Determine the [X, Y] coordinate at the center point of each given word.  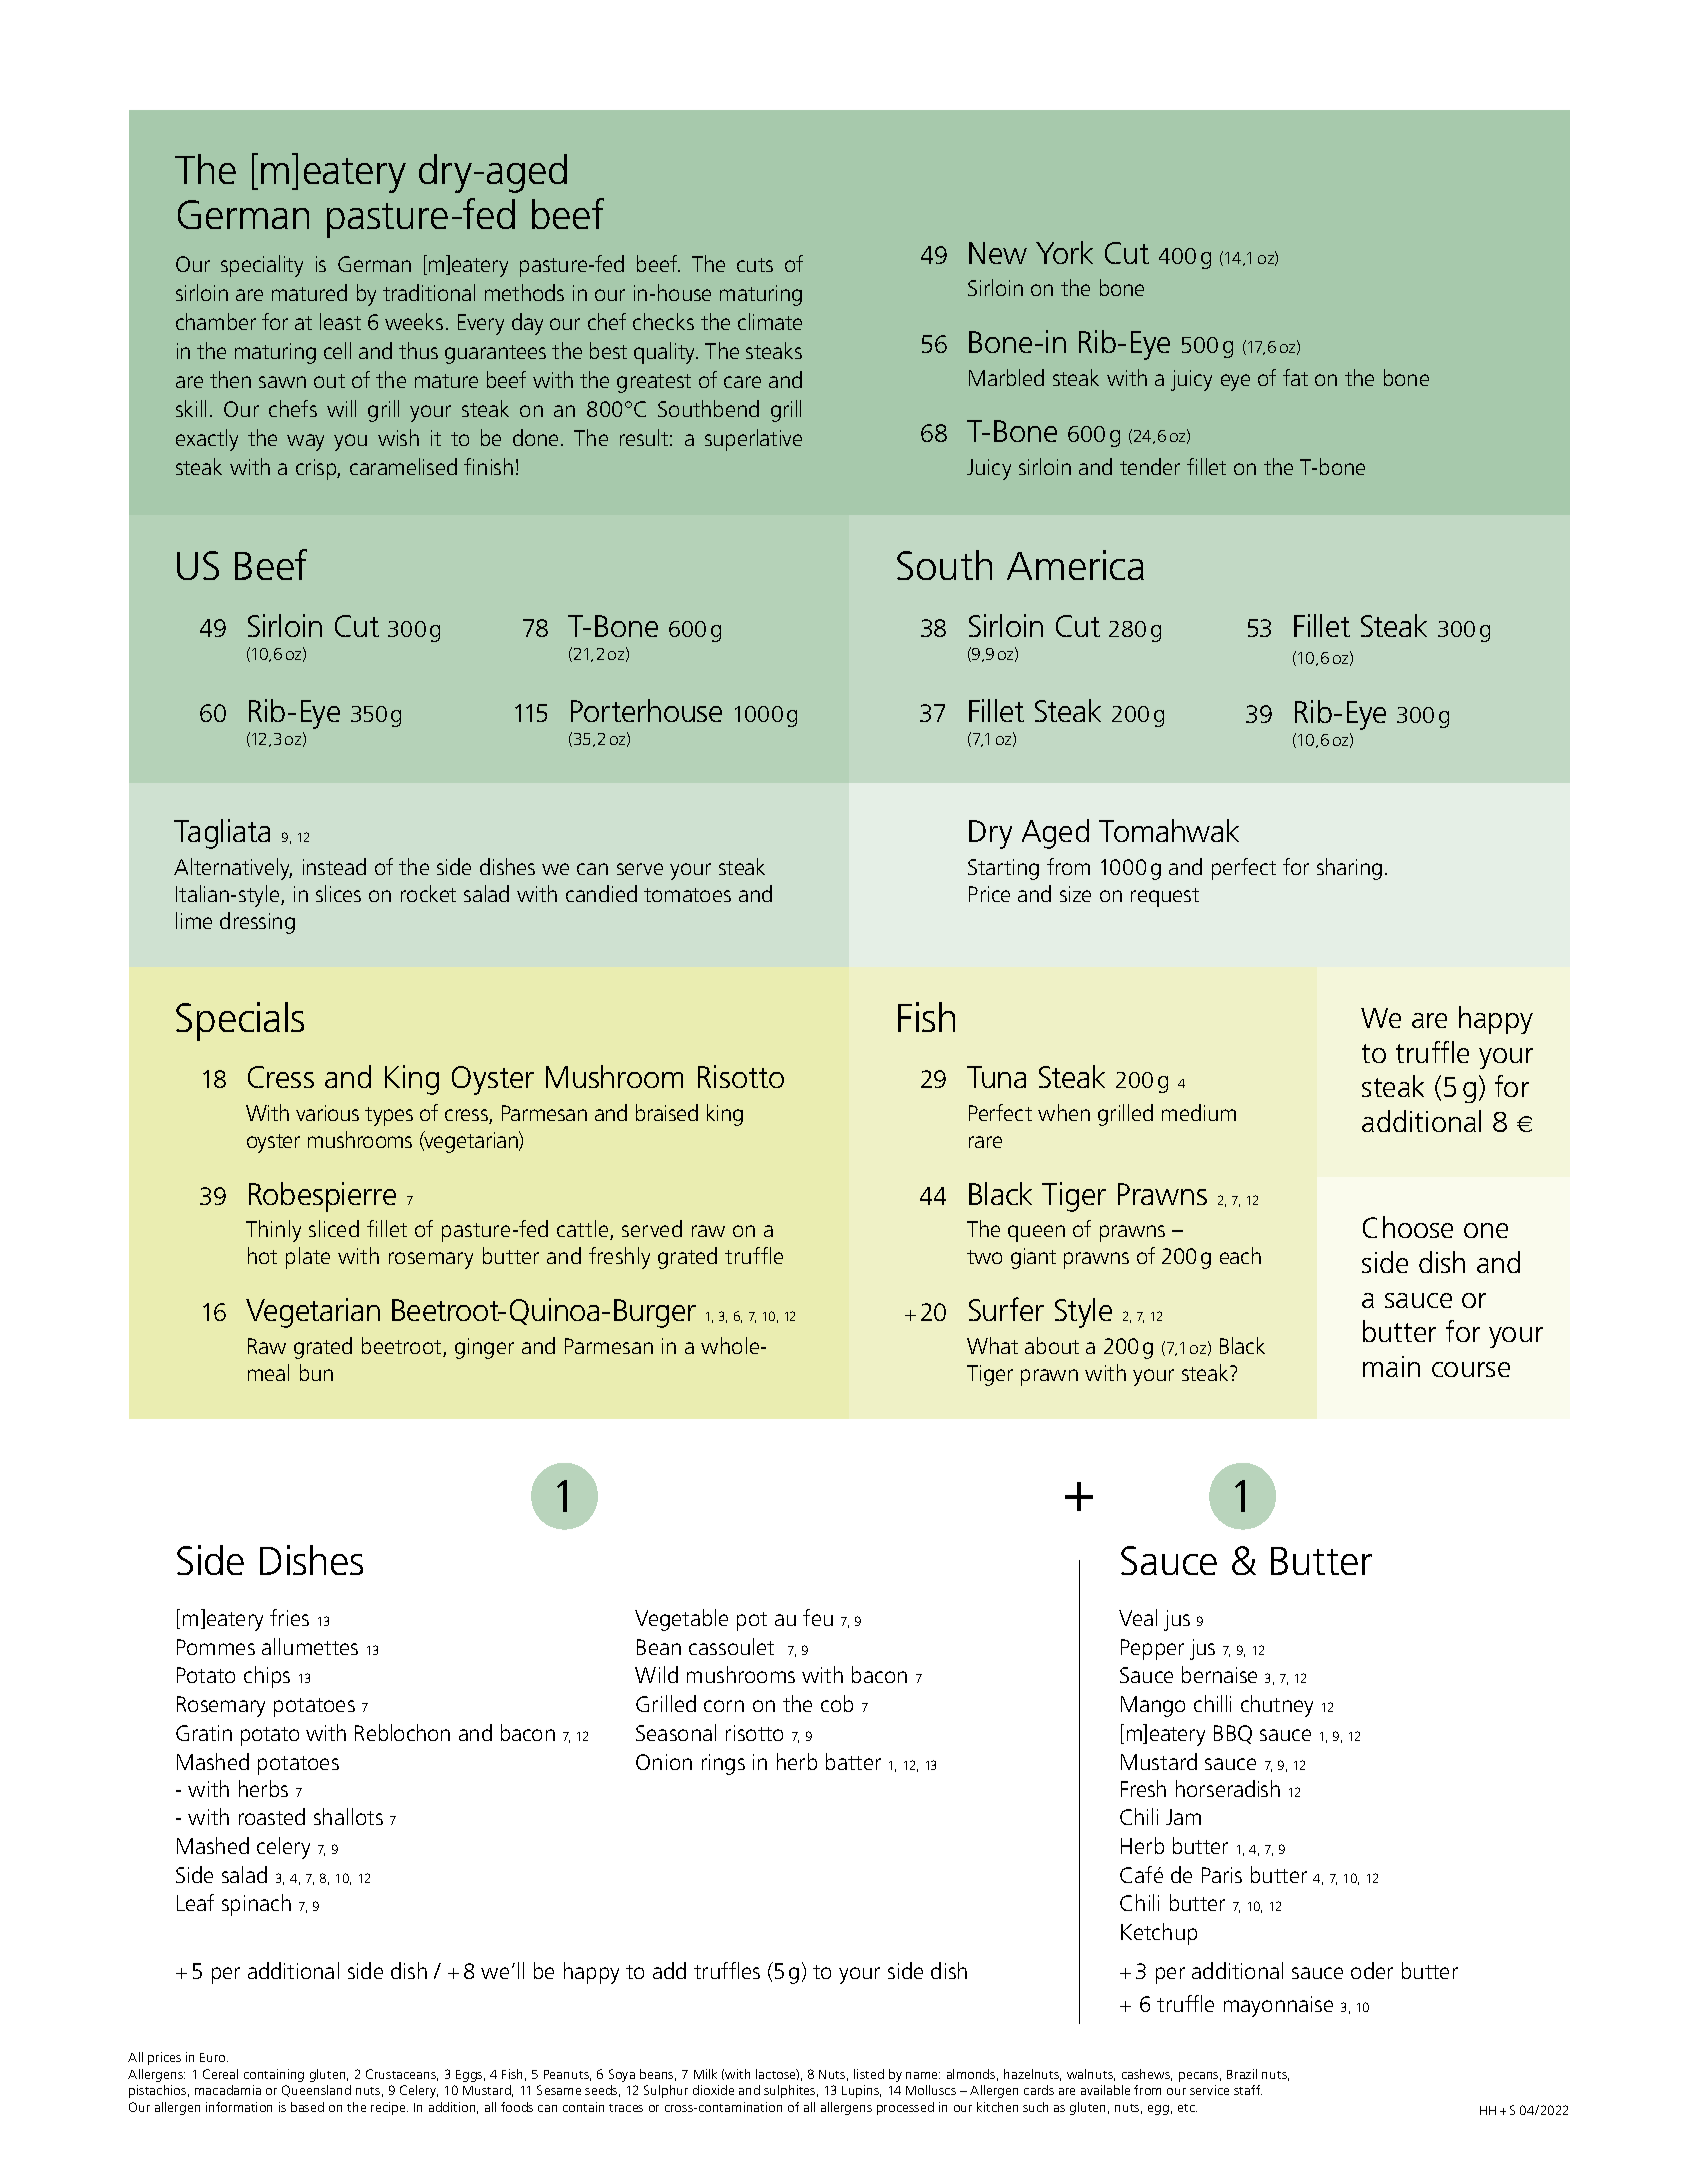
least [340, 321]
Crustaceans [402, 2075]
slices [338, 893]
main [1391, 1366]
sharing [1349, 869]
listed [869, 2074]
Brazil [1242, 2074]
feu [818, 1617]
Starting [1003, 869]
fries [289, 1617]
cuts [755, 265]
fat [1295, 377]
